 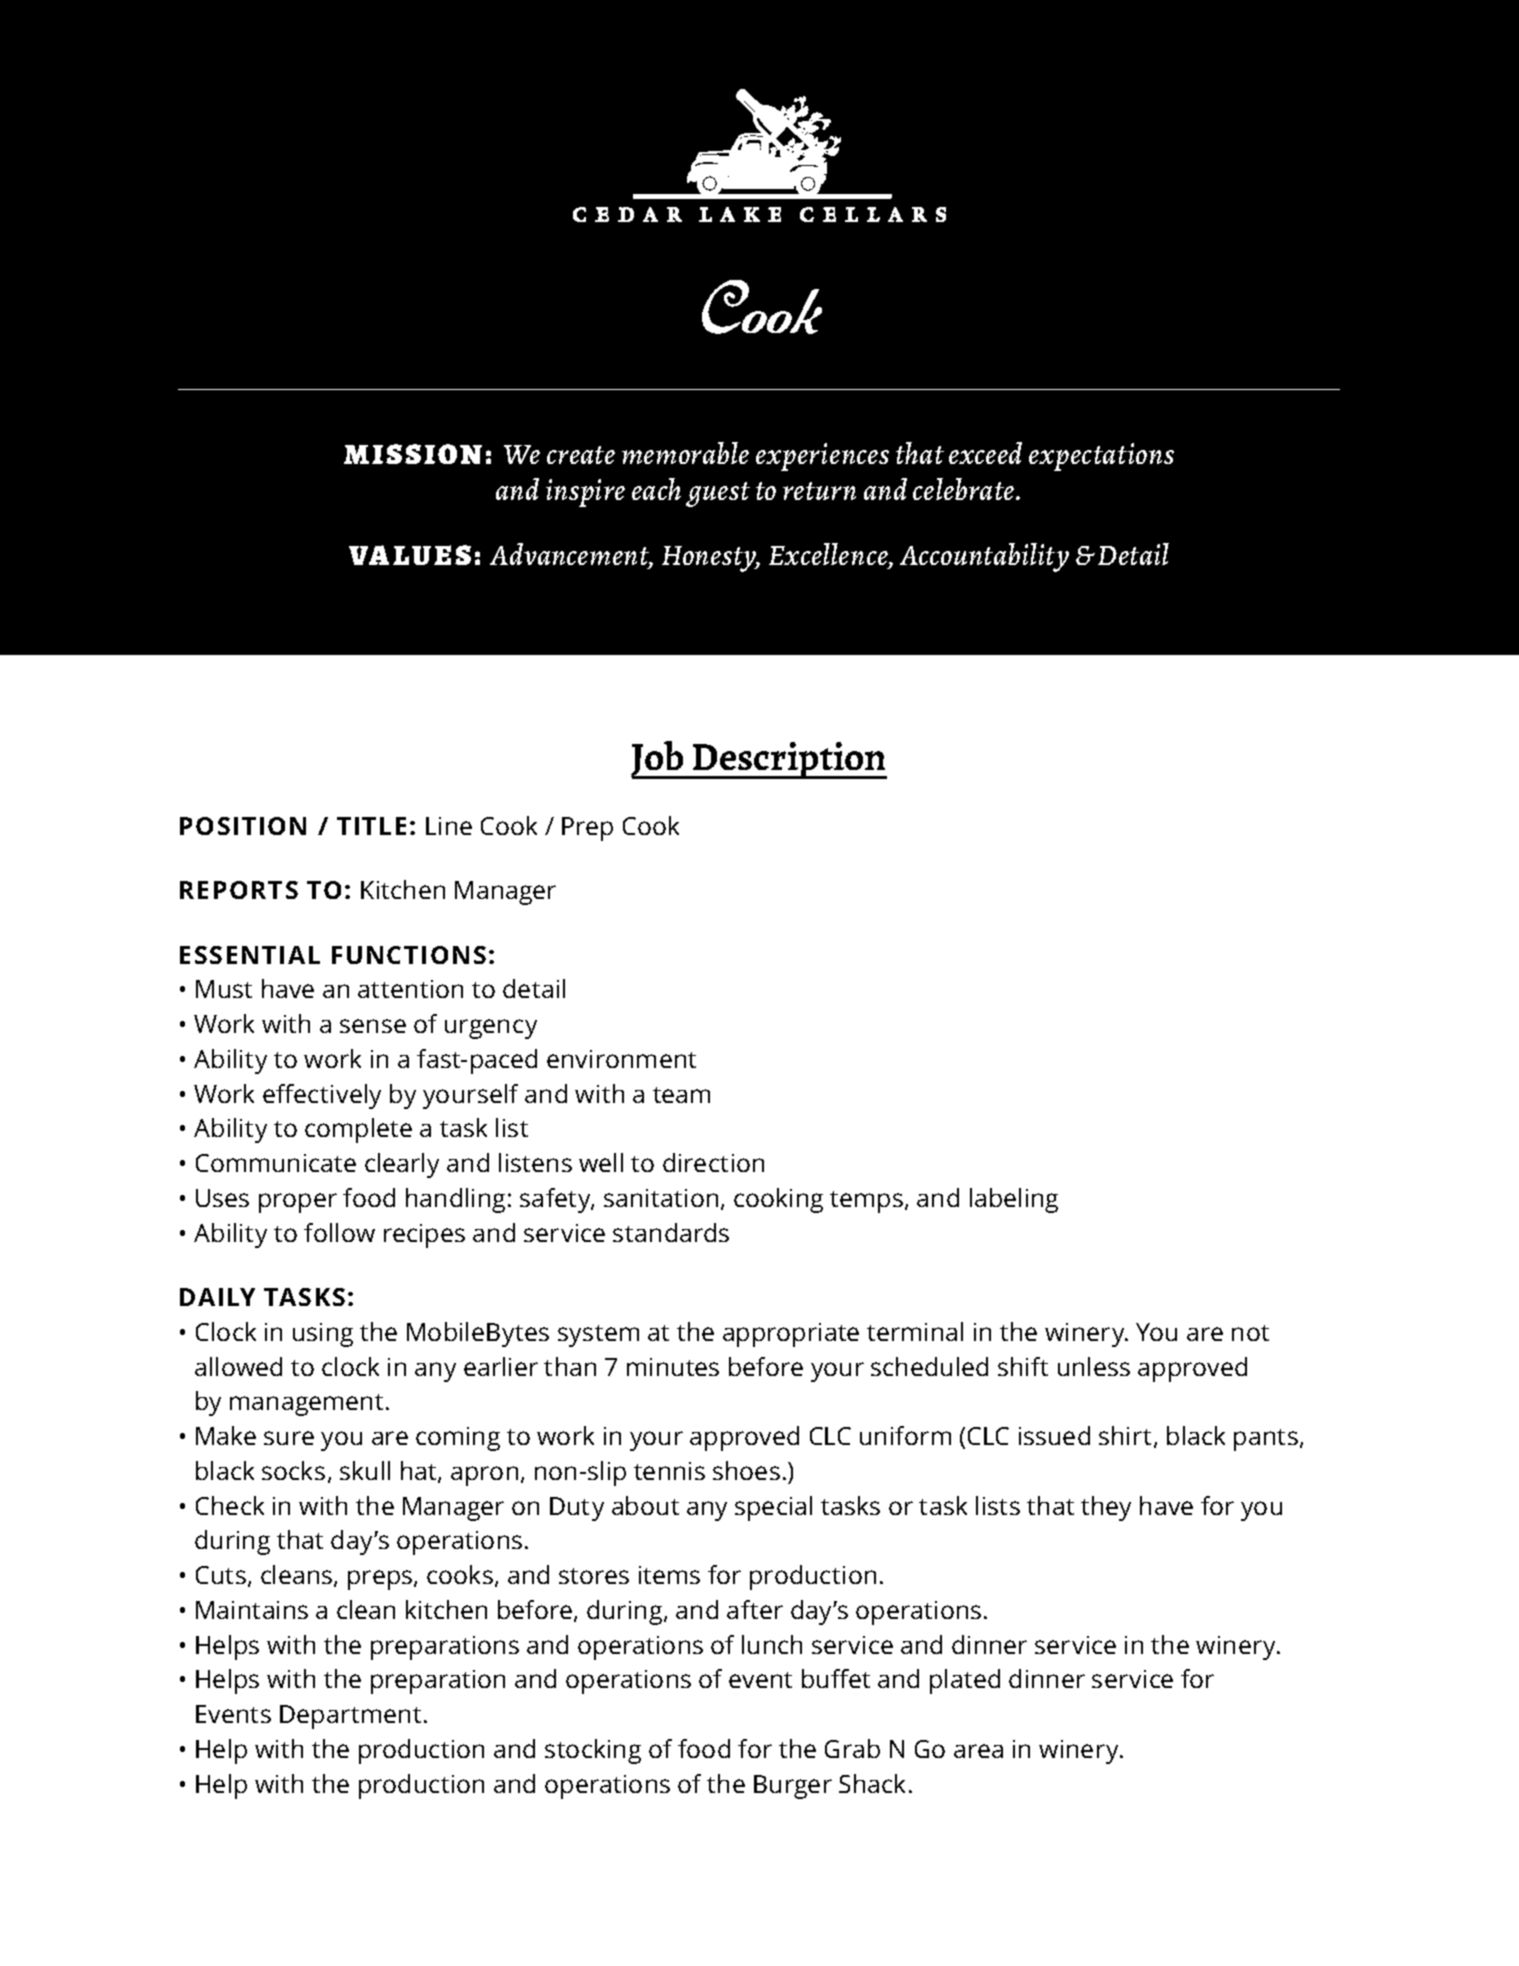 What do you see at coordinates (350, 1717) in the page?
I see `Department` at bounding box center [350, 1717].
